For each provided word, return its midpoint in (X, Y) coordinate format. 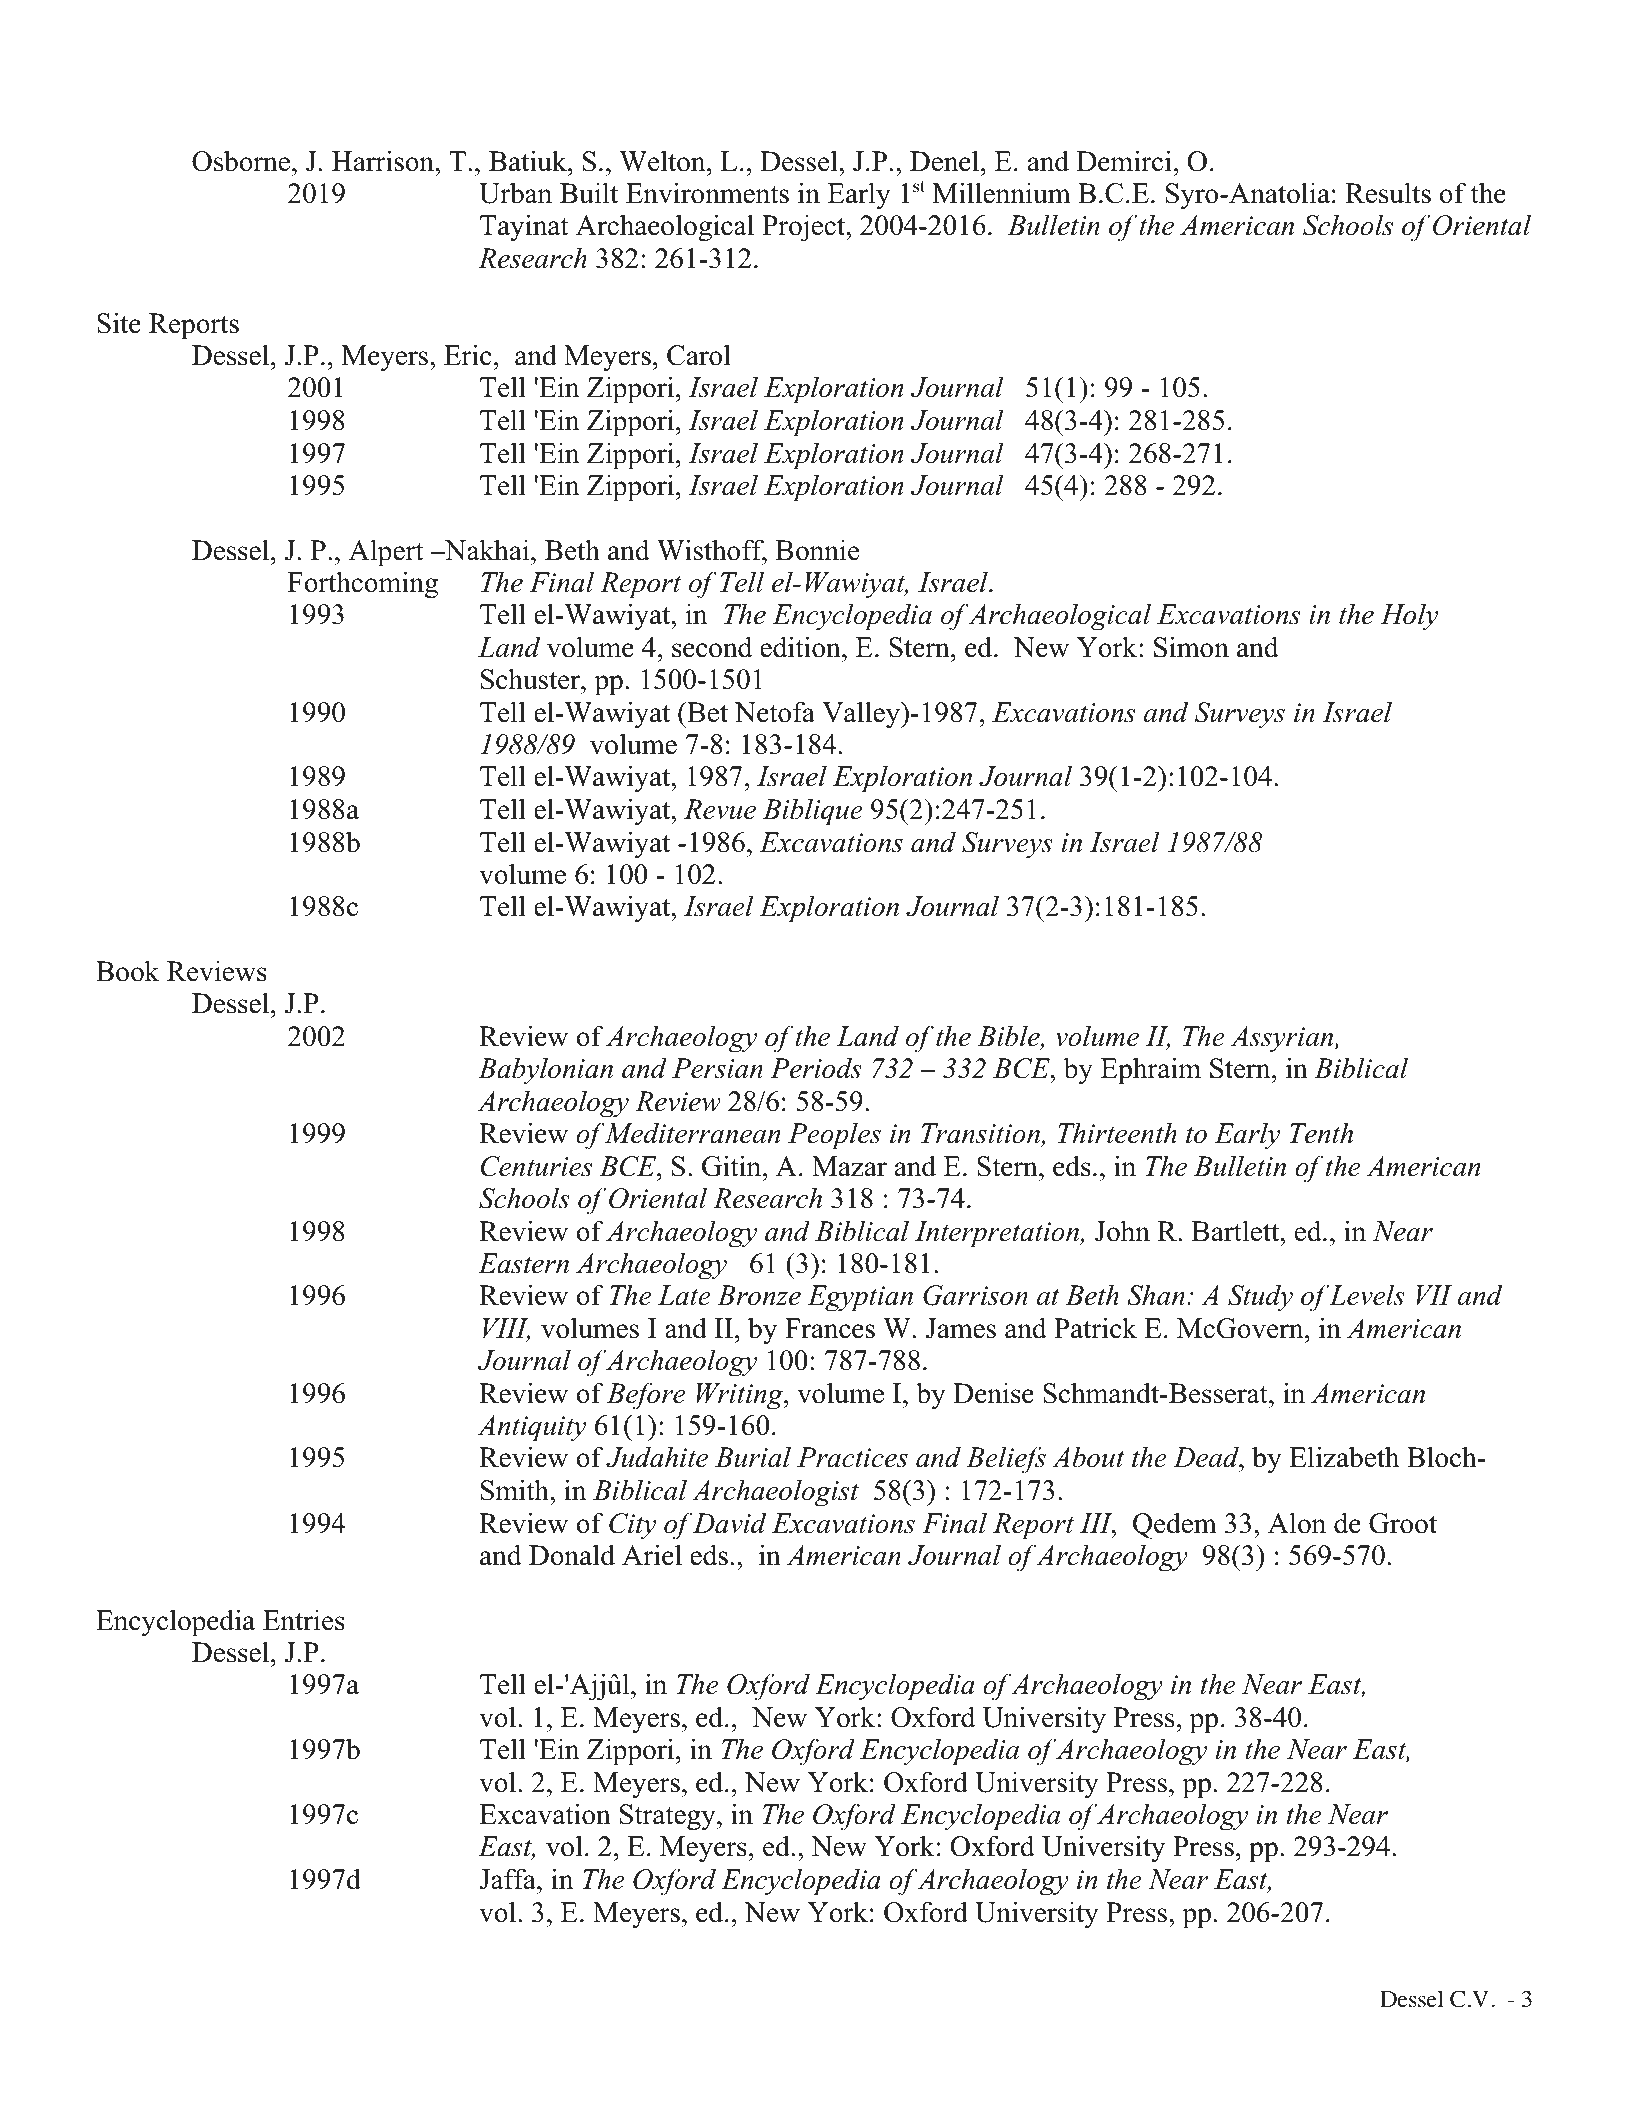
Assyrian (1283, 1039)
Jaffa (508, 1879)
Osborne (242, 161)
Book (127, 971)
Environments (707, 193)
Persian (717, 1068)
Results (1388, 193)
